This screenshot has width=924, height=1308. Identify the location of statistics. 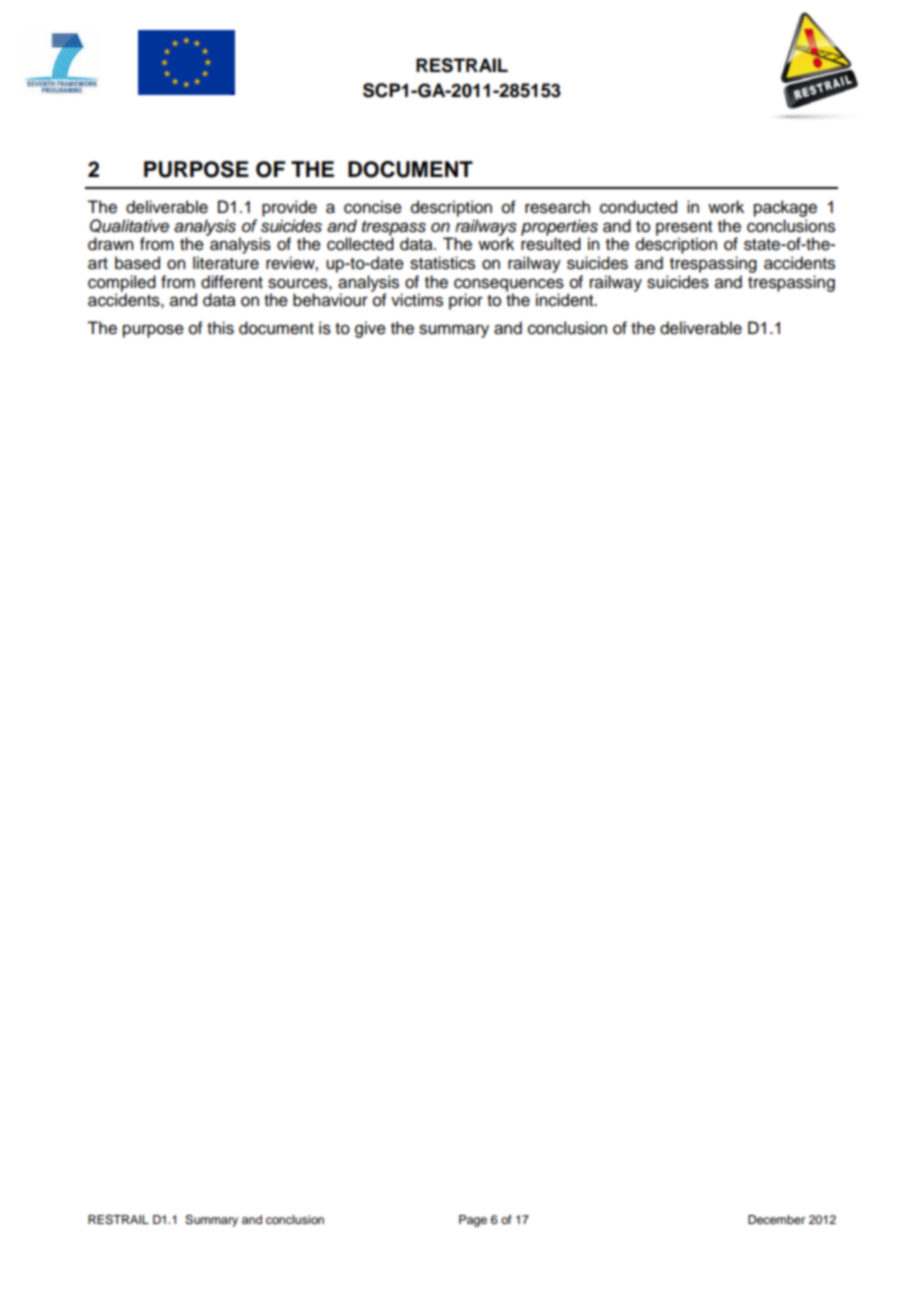
(442, 263).
